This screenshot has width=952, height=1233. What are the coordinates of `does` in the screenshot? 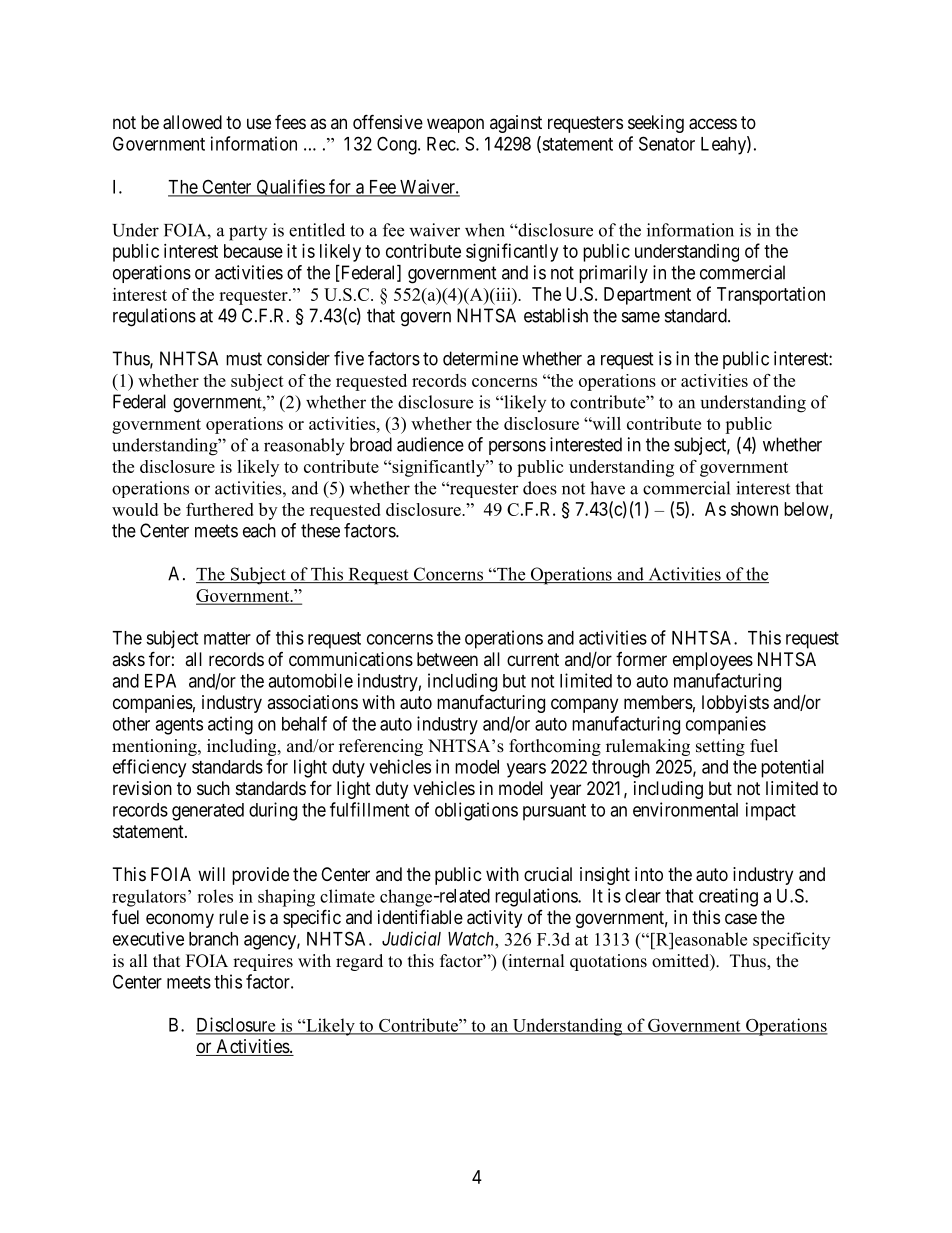 It's located at (540, 488).
